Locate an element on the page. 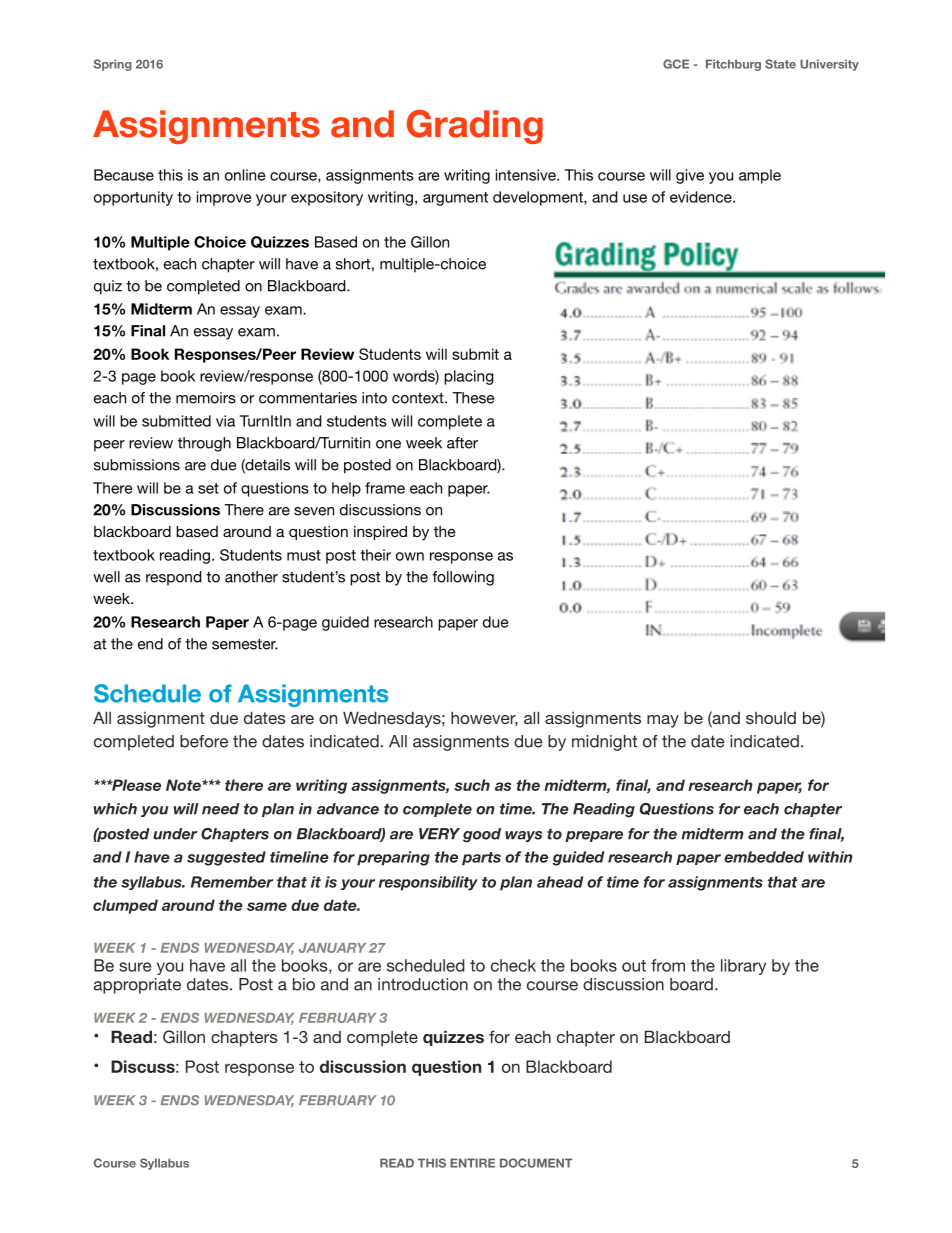 The height and width of the document is (1233, 952). following is located at coordinates (463, 578).
